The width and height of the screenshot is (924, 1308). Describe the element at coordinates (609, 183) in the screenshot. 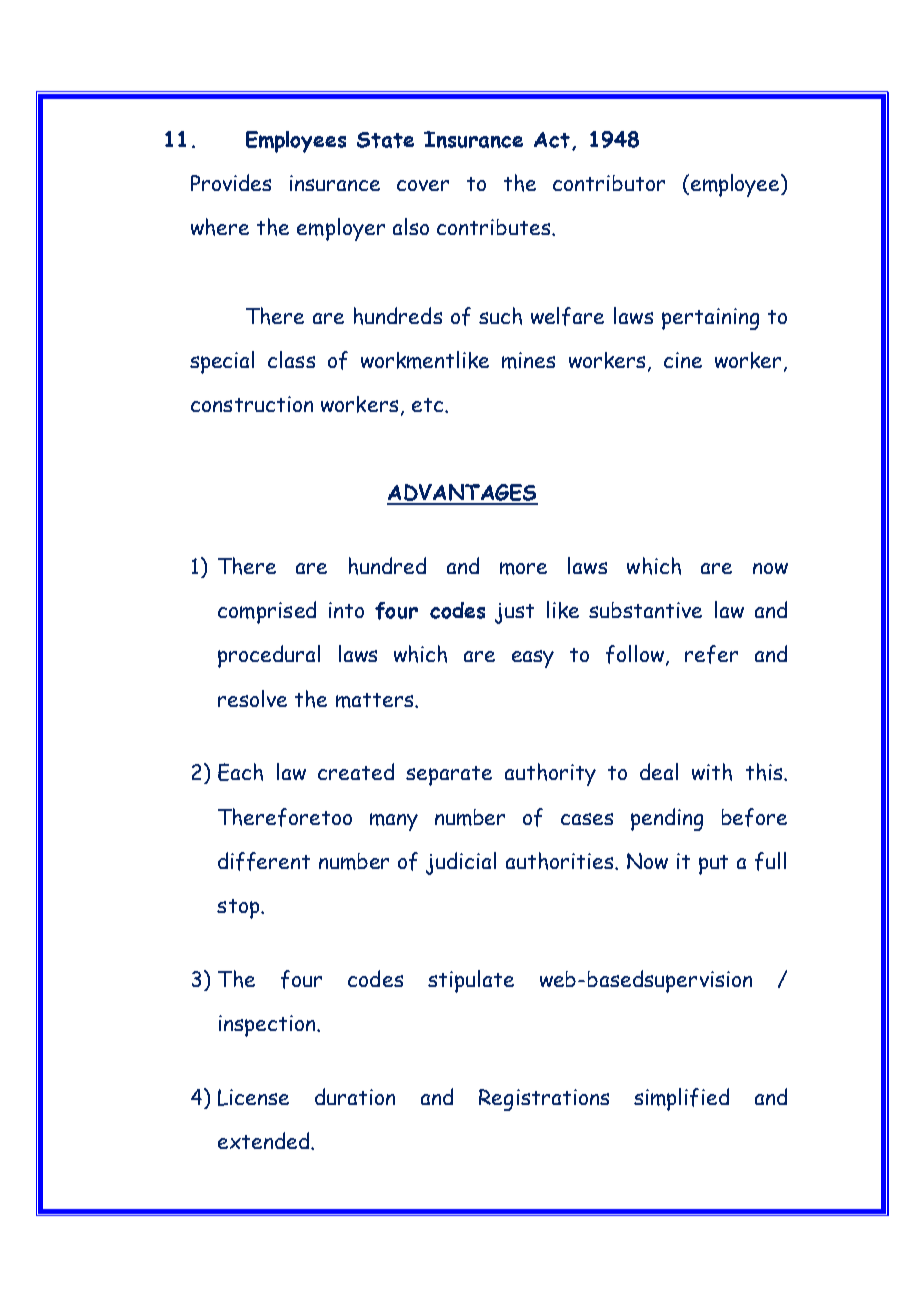

I see `contributor` at that location.
